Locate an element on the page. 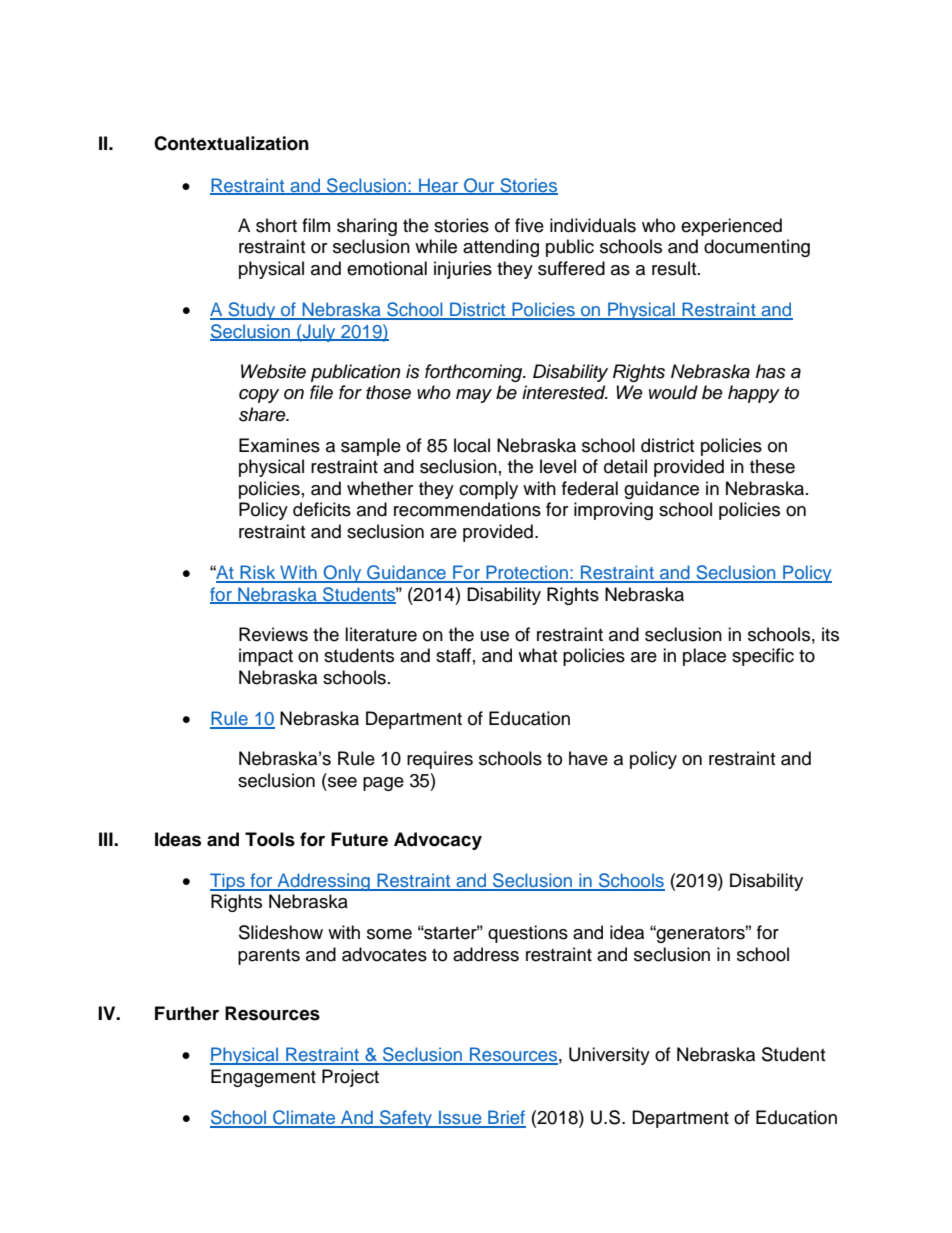 This page has width=952, height=1233. Contextualization is located at coordinates (231, 143).
